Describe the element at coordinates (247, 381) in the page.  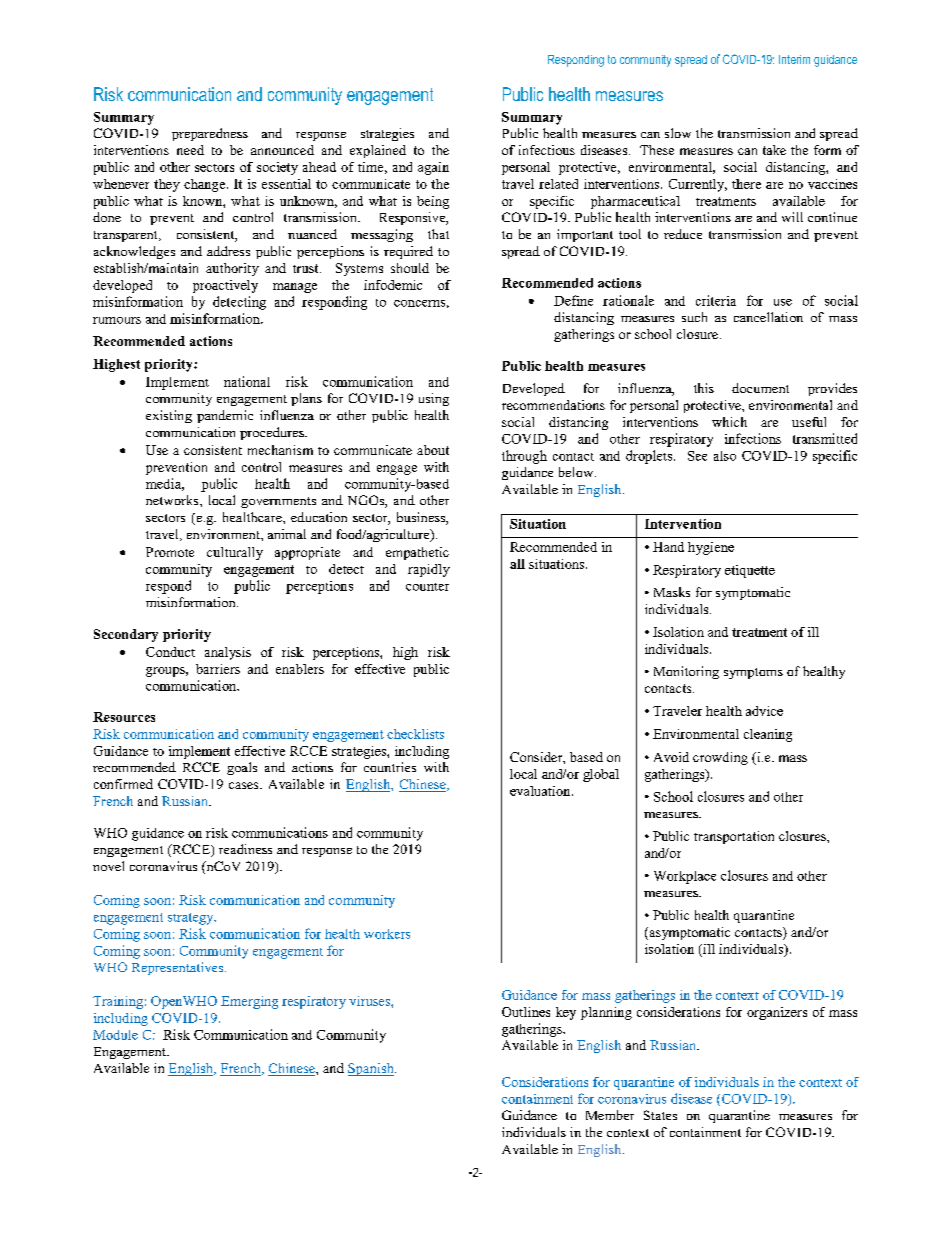
I see `national` at that location.
